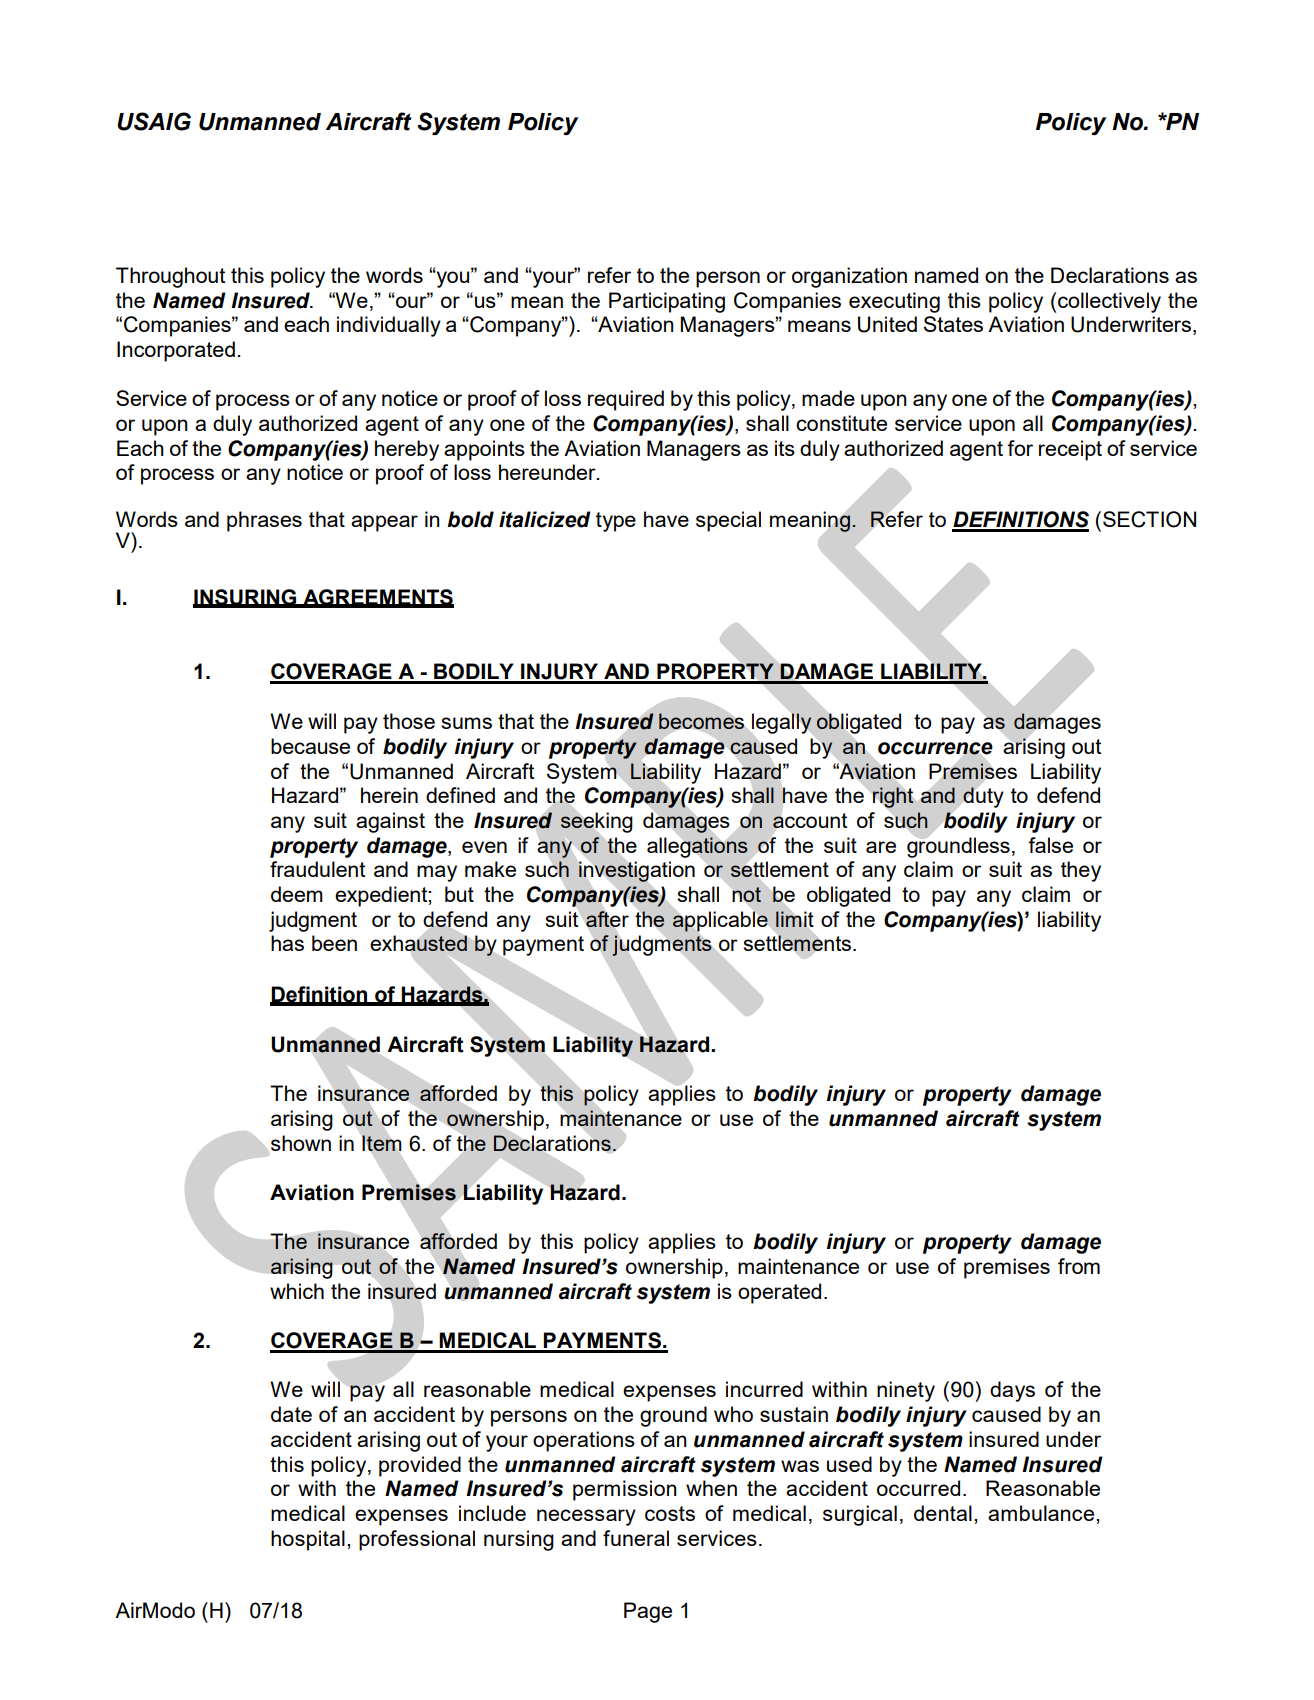 The width and height of the image is (1314, 1700). I want to click on funeral, so click(636, 1538).
